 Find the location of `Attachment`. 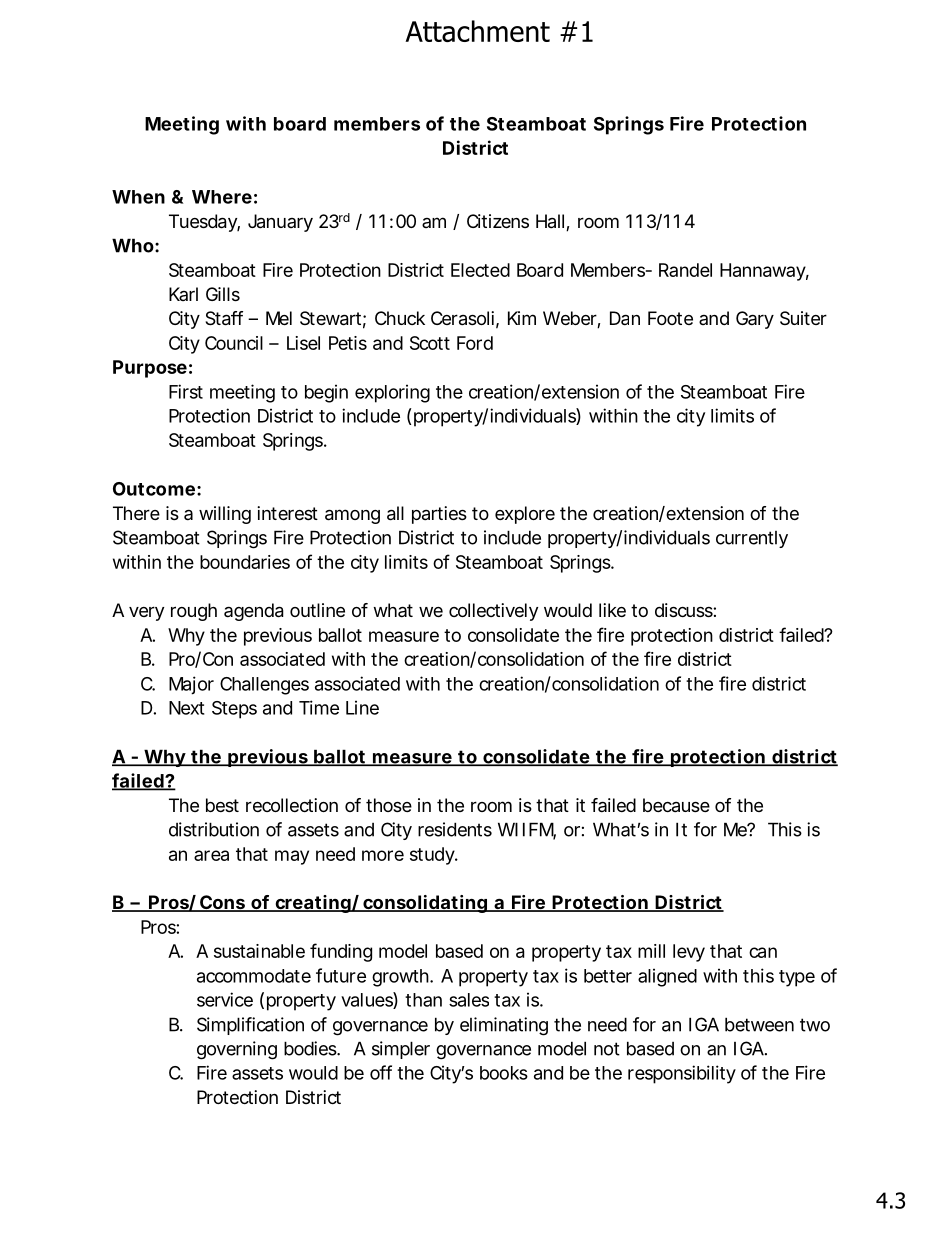

Attachment is located at coordinates (477, 31).
